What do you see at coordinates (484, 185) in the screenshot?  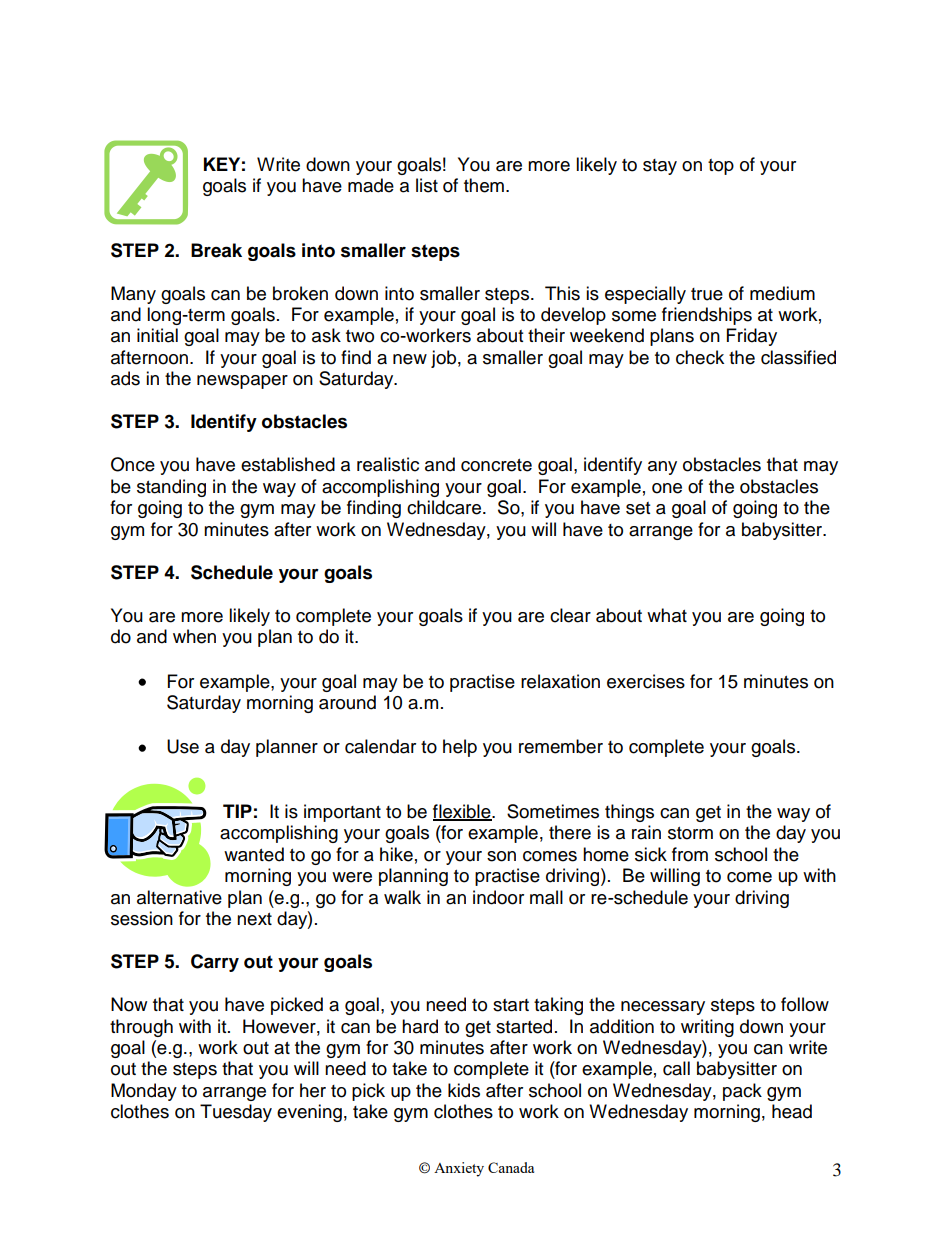 I see `them` at bounding box center [484, 185].
